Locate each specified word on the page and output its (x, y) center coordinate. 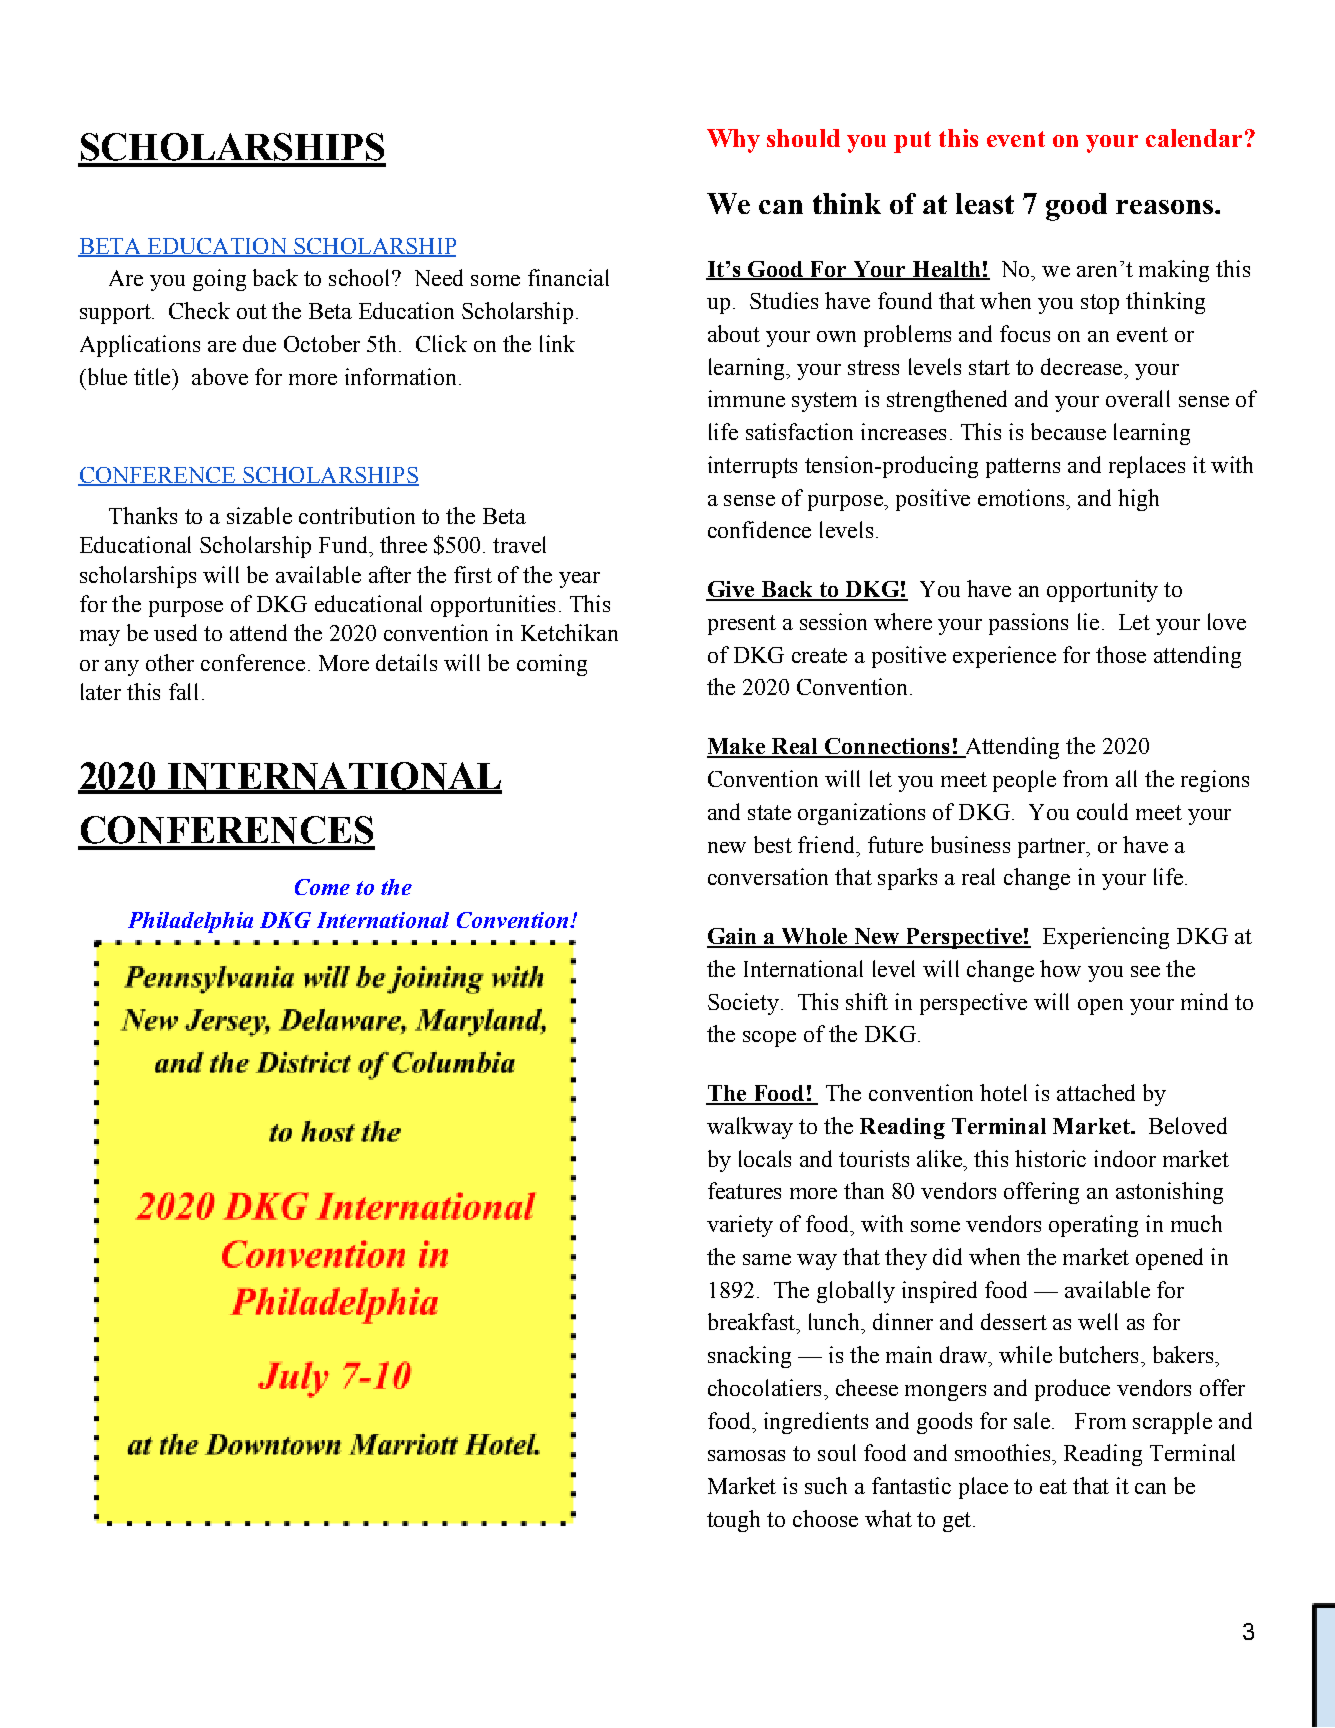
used (175, 632)
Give (731, 590)
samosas (746, 1455)
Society (743, 1004)
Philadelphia (190, 922)
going (219, 280)
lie (1088, 621)
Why (733, 141)
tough (733, 1521)
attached (1096, 1092)
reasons (1164, 207)
